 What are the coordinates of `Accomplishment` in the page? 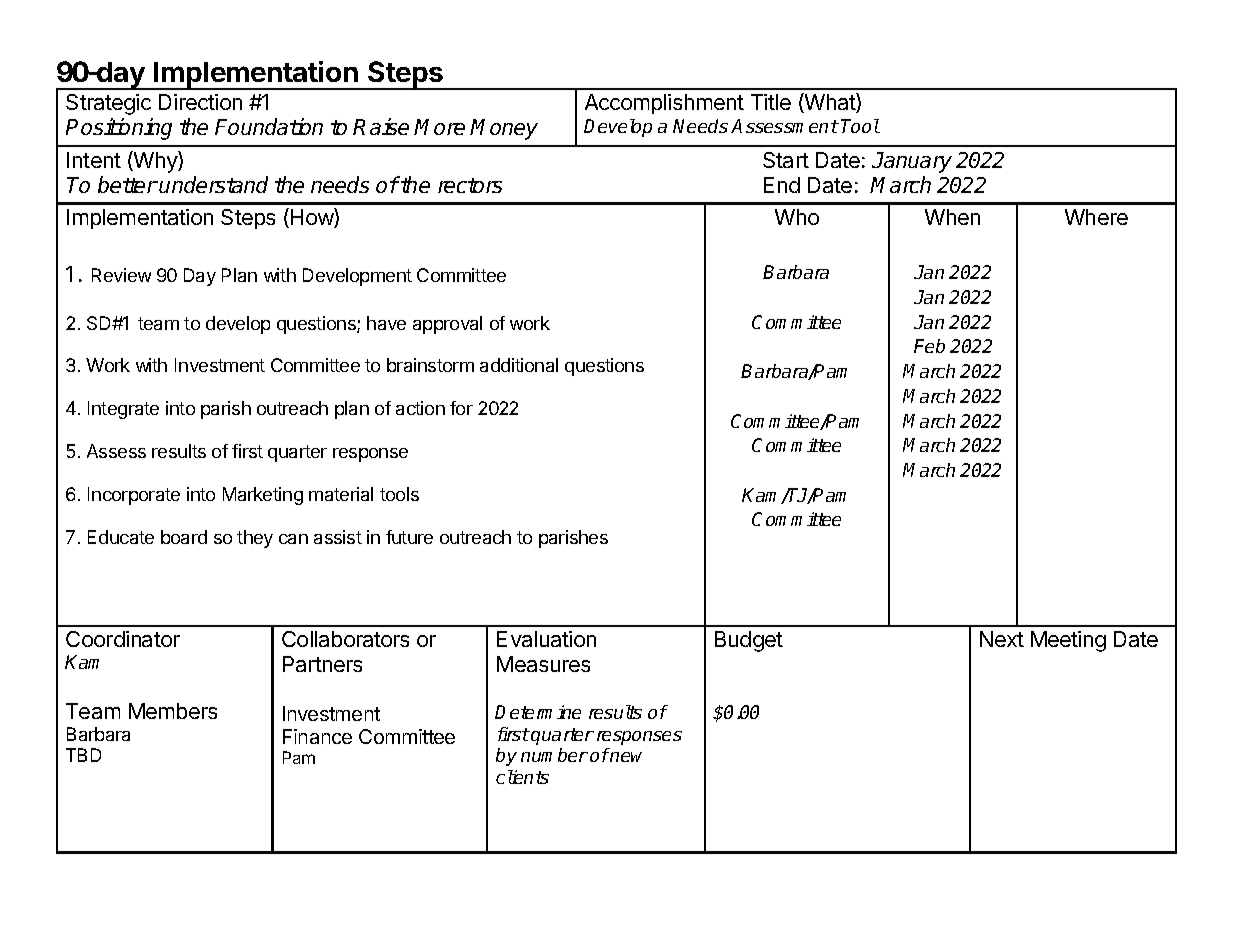 It's located at (664, 104).
